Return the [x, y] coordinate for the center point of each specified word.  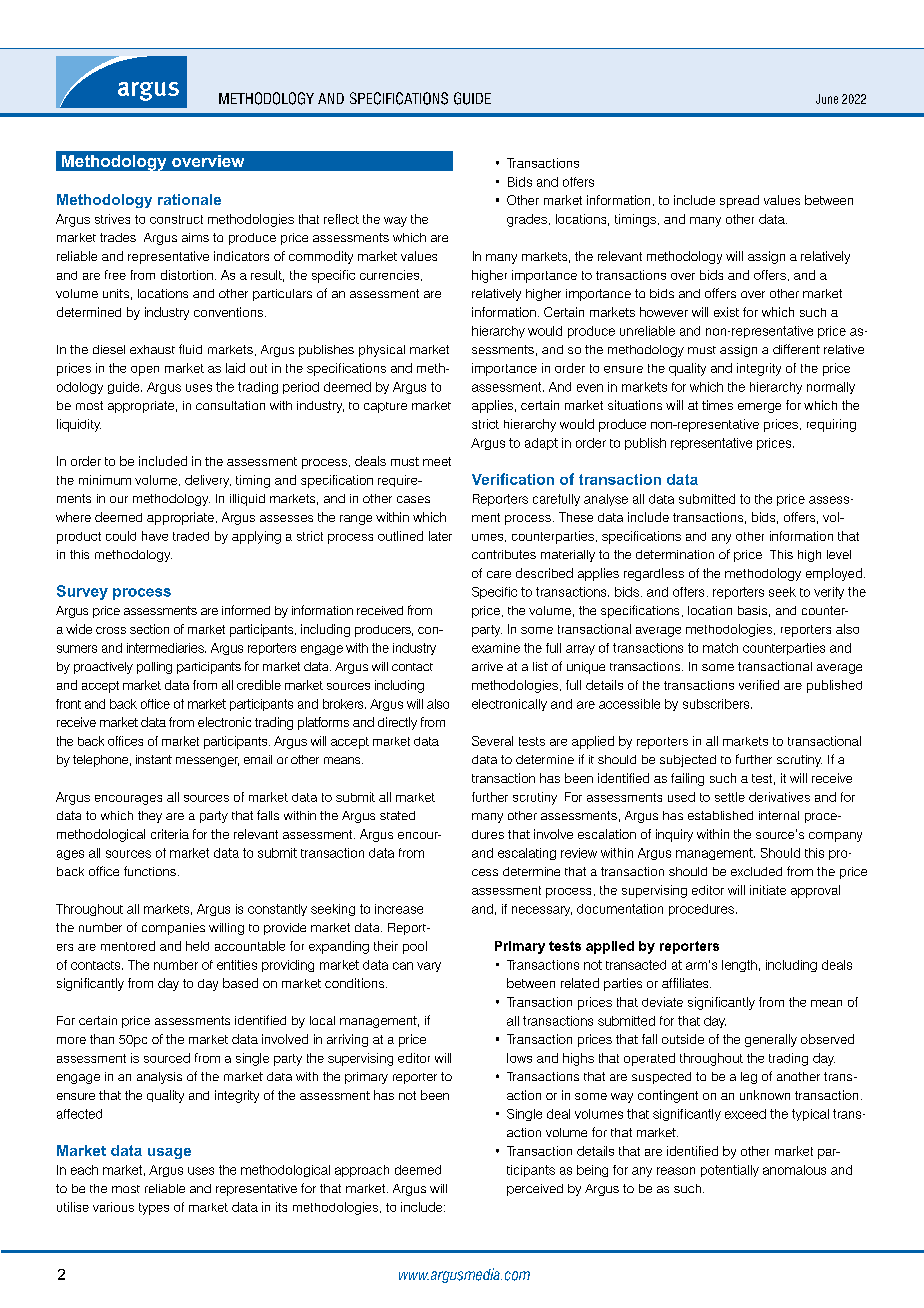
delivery [208, 481]
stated [397, 815]
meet [437, 461]
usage [169, 1153]
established [720, 815]
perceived [535, 1190]
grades [527, 220]
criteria [170, 834]
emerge [759, 408]
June [827, 99]
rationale [189, 199]
